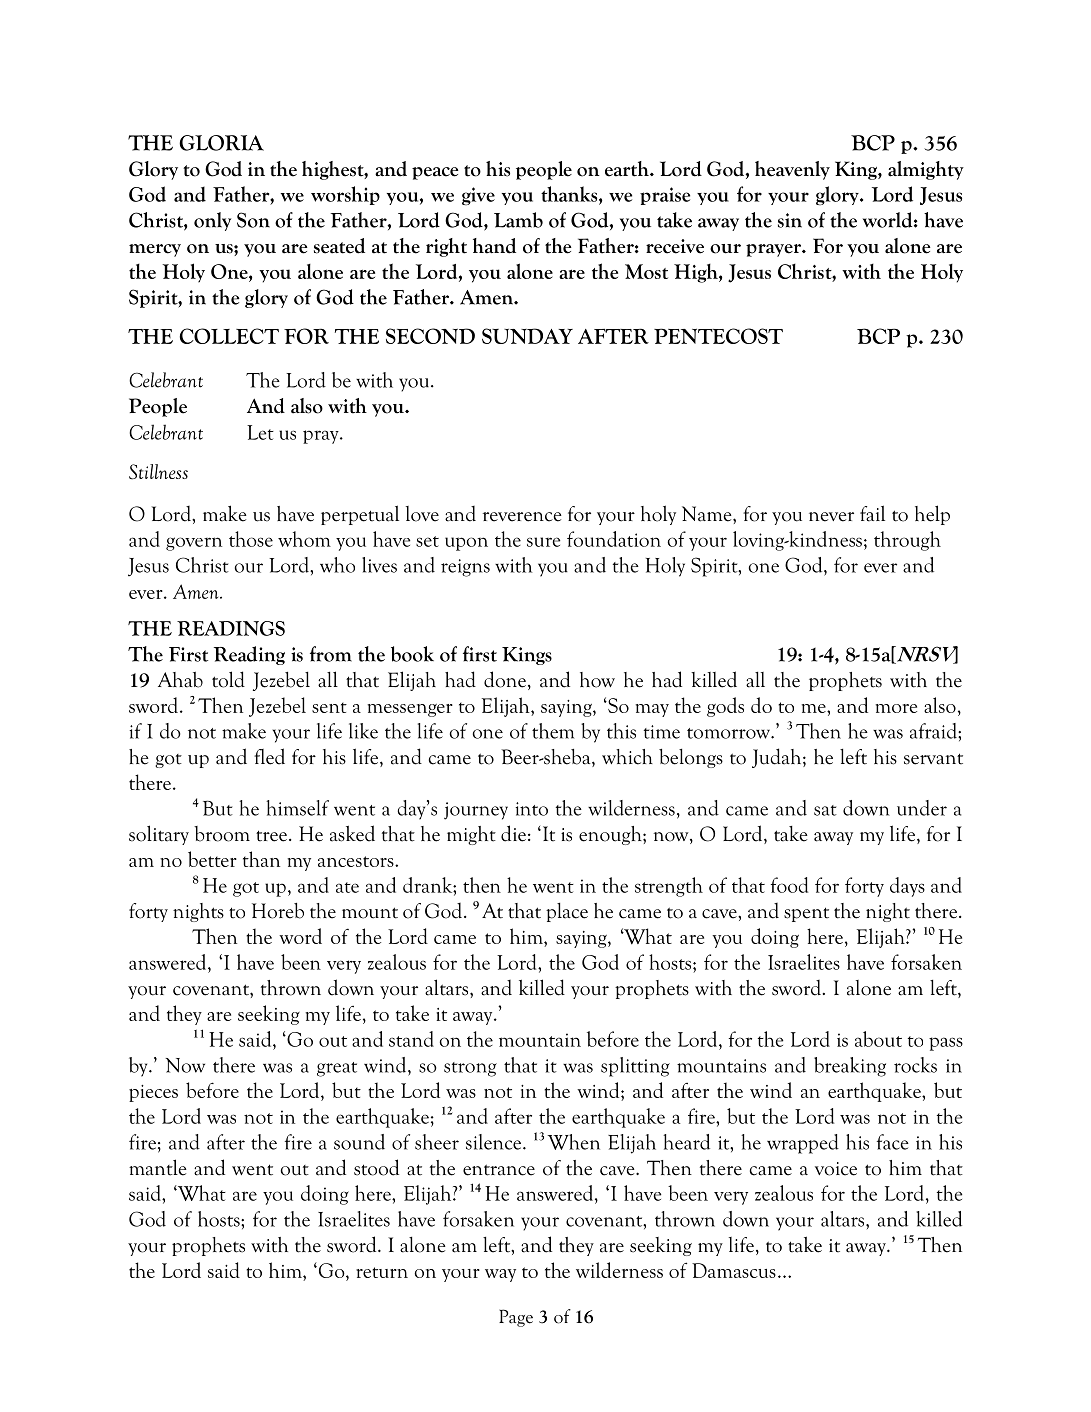 The height and width of the image is (1412, 1091). Describe the element at coordinates (269, 756) in the image. I see `fled` at that location.
